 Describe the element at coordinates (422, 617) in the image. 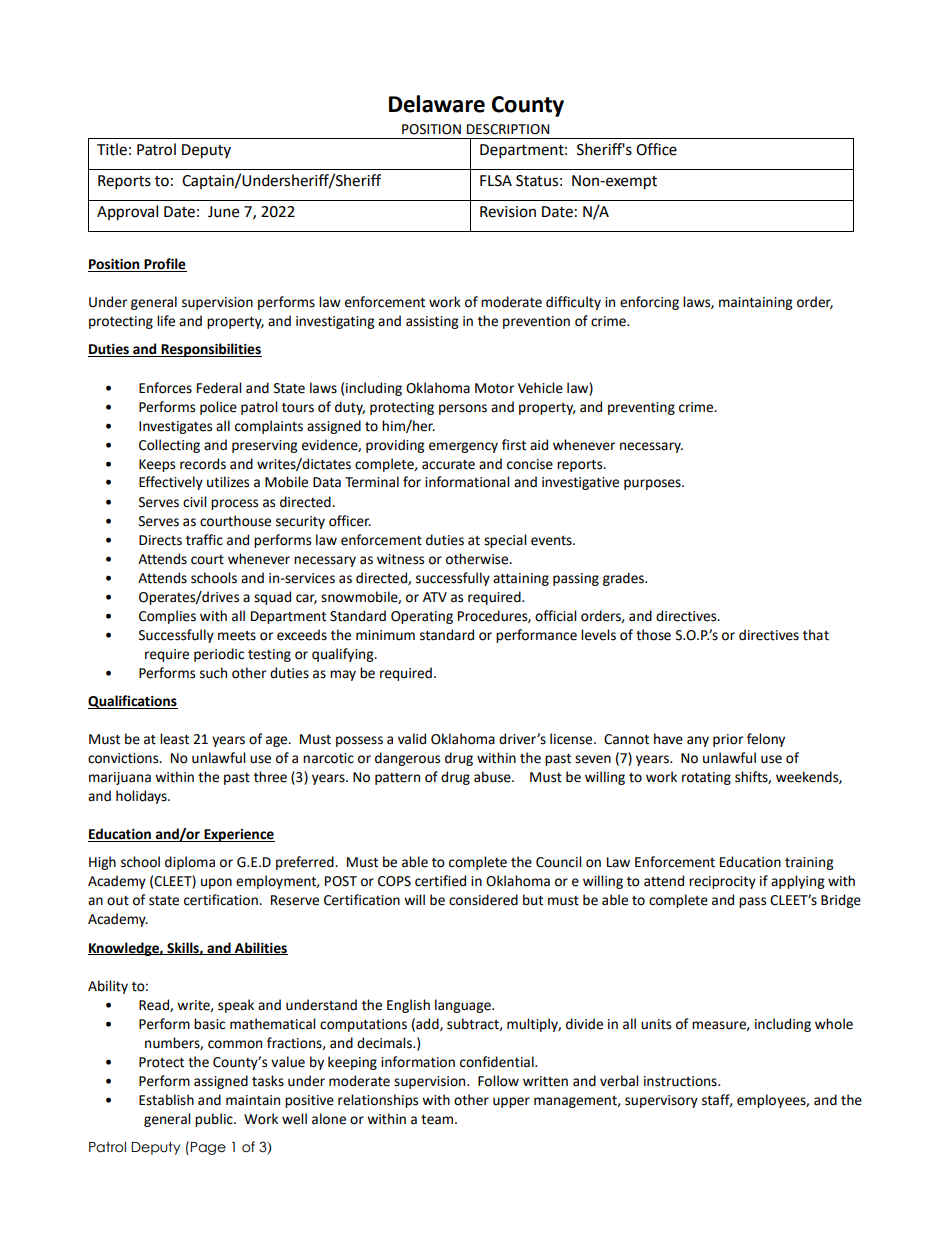

I see `Operating` at that location.
